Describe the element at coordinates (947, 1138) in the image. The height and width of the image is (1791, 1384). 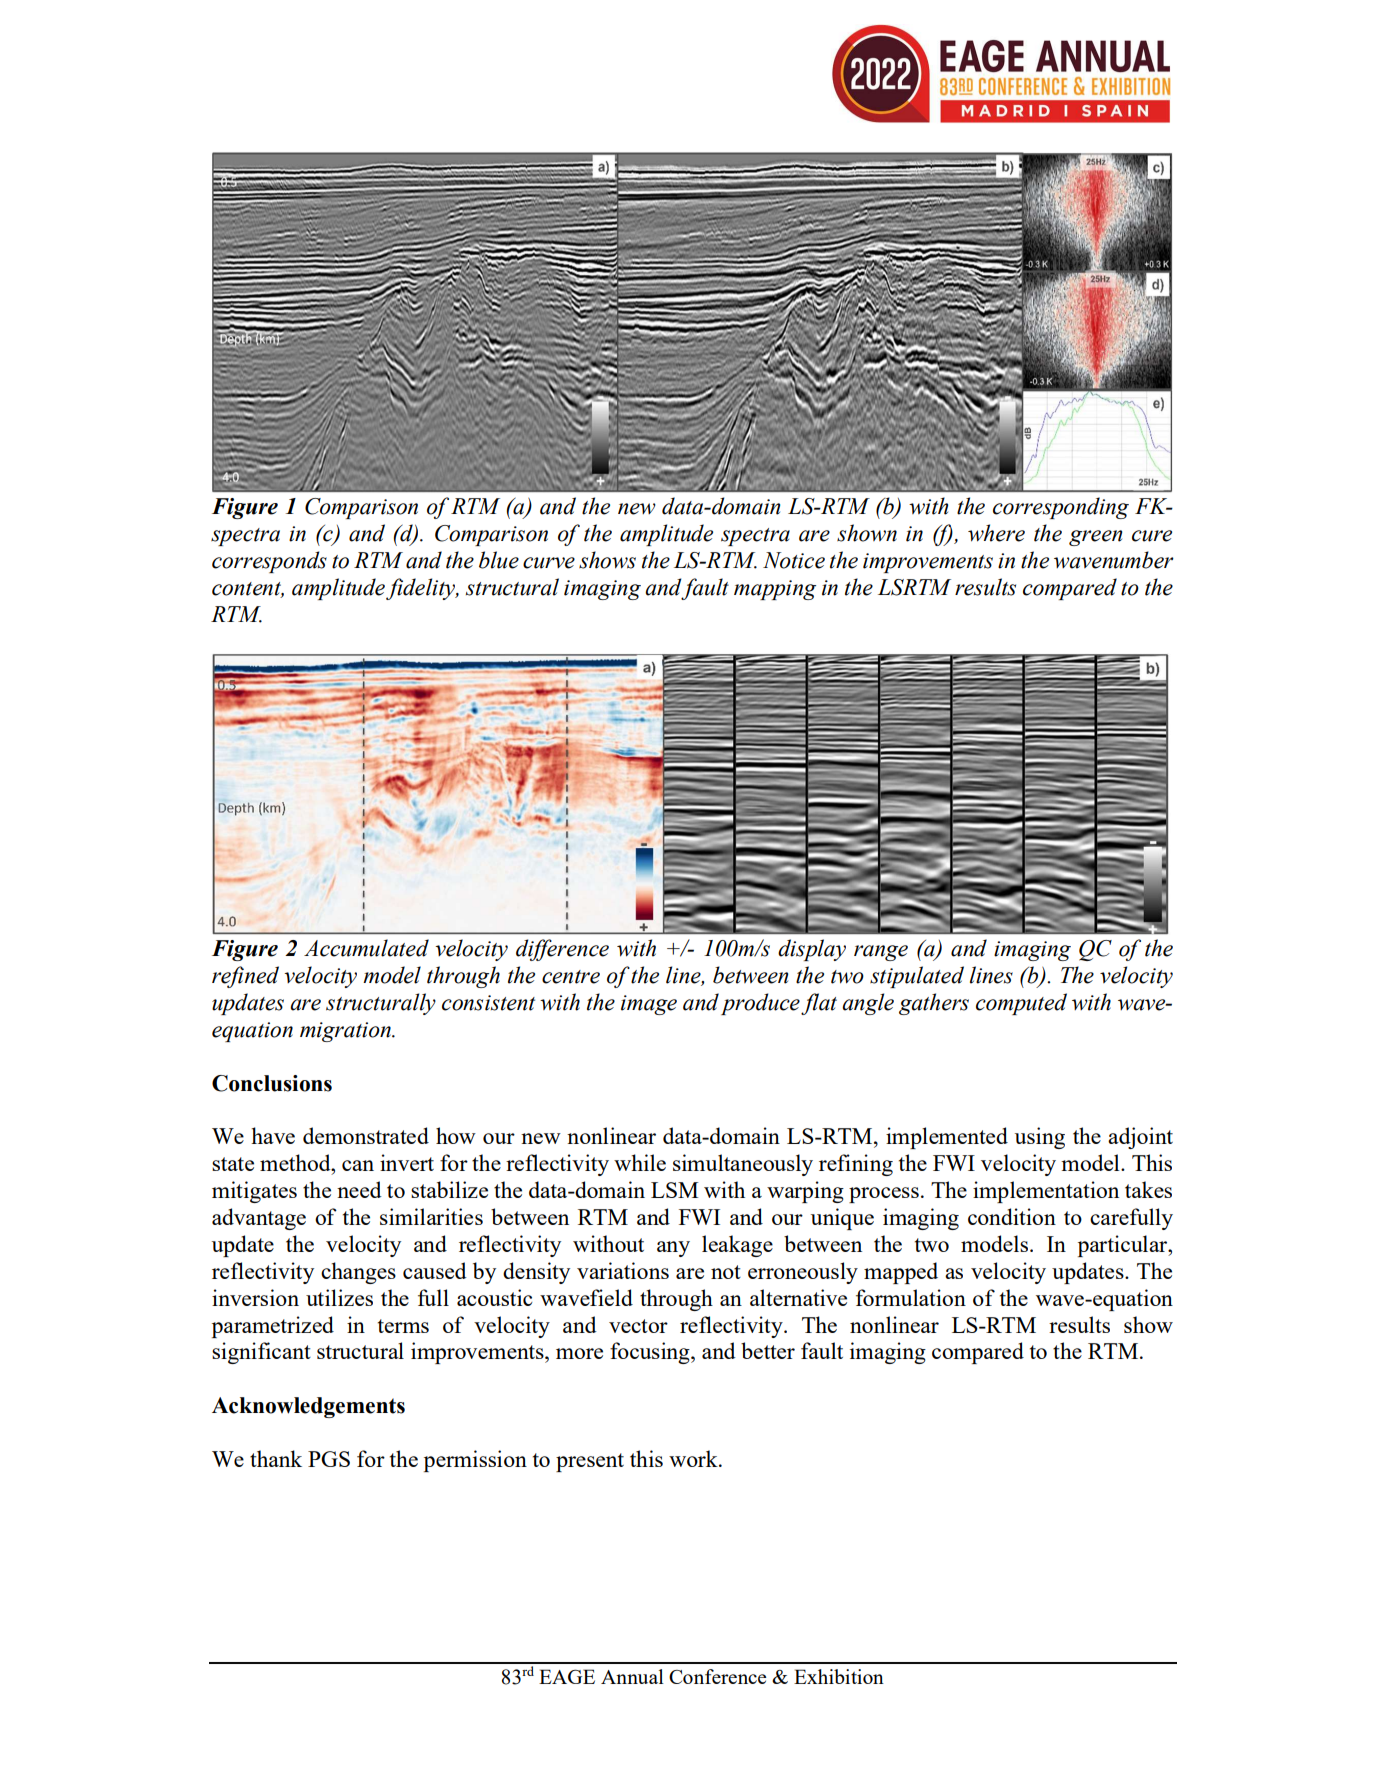
I see `implemented` at that location.
